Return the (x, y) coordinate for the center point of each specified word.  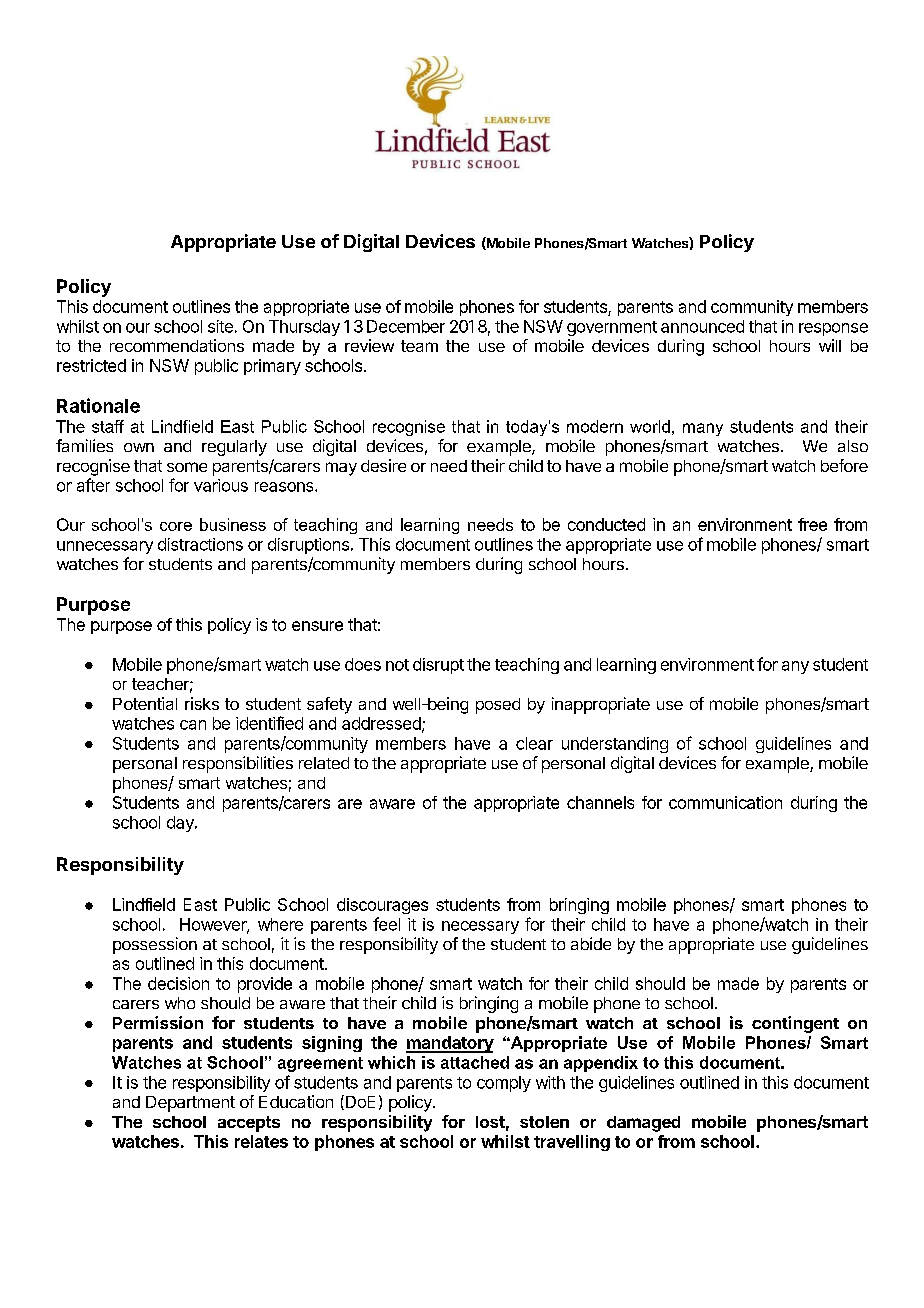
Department (190, 1104)
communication (725, 802)
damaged (643, 1124)
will (830, 345)
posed (498, 706)
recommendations (177, 345)
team (419, 346)
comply (504, 1084)
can (193, 725)
